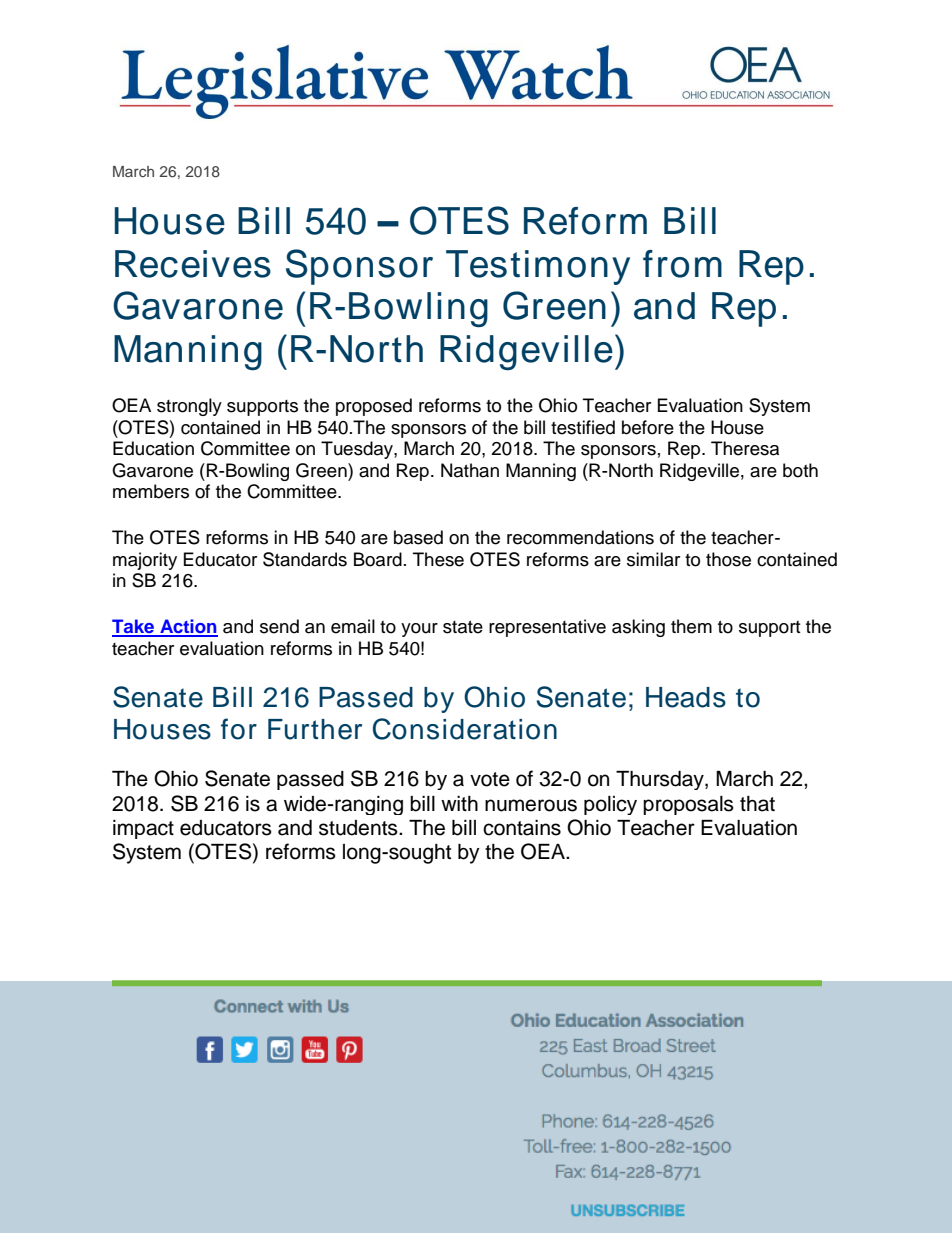 The image size is (952, 1233). I want to click on Standards, so click(305, 559).
